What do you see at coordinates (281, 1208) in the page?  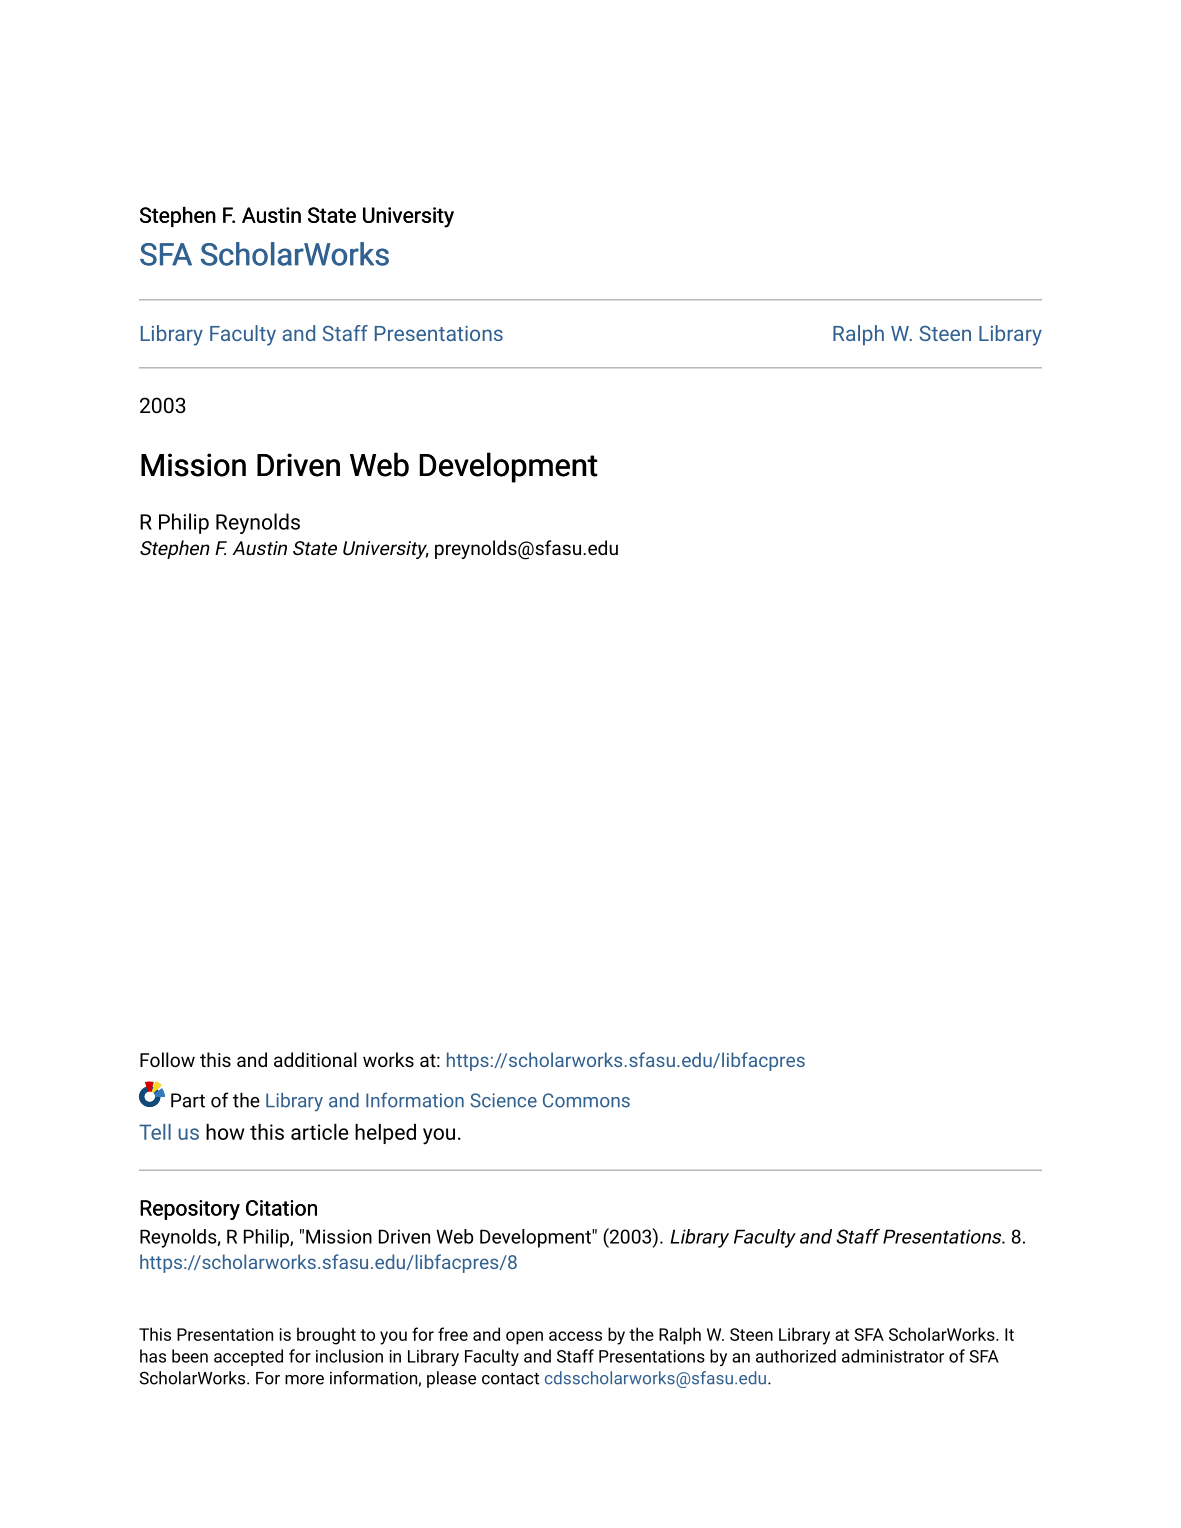 I see `Citation` at bounding box center [281, 1208].
